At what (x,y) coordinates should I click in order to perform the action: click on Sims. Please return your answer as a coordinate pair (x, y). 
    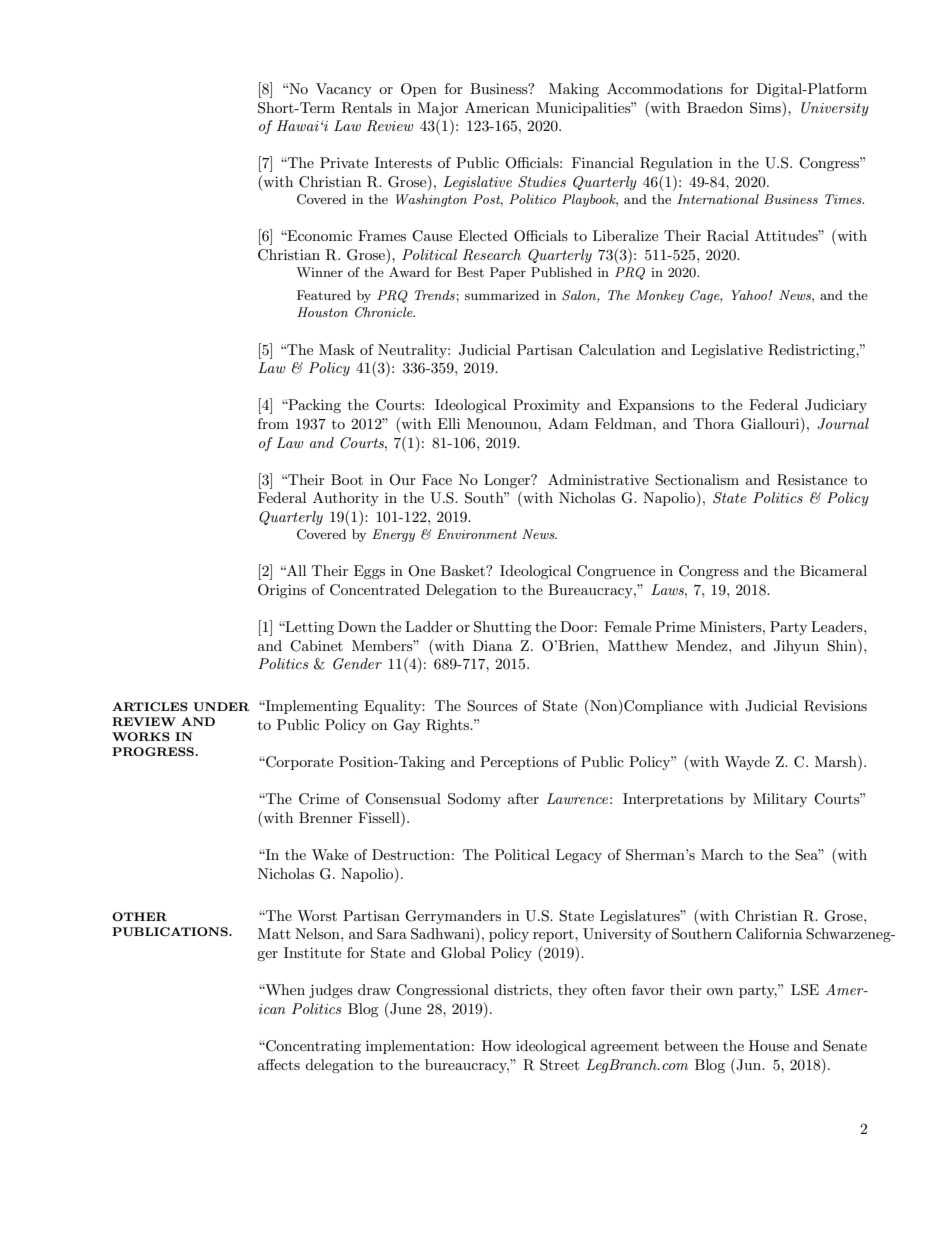
    Looking at the image, I should click on (766, 107).
